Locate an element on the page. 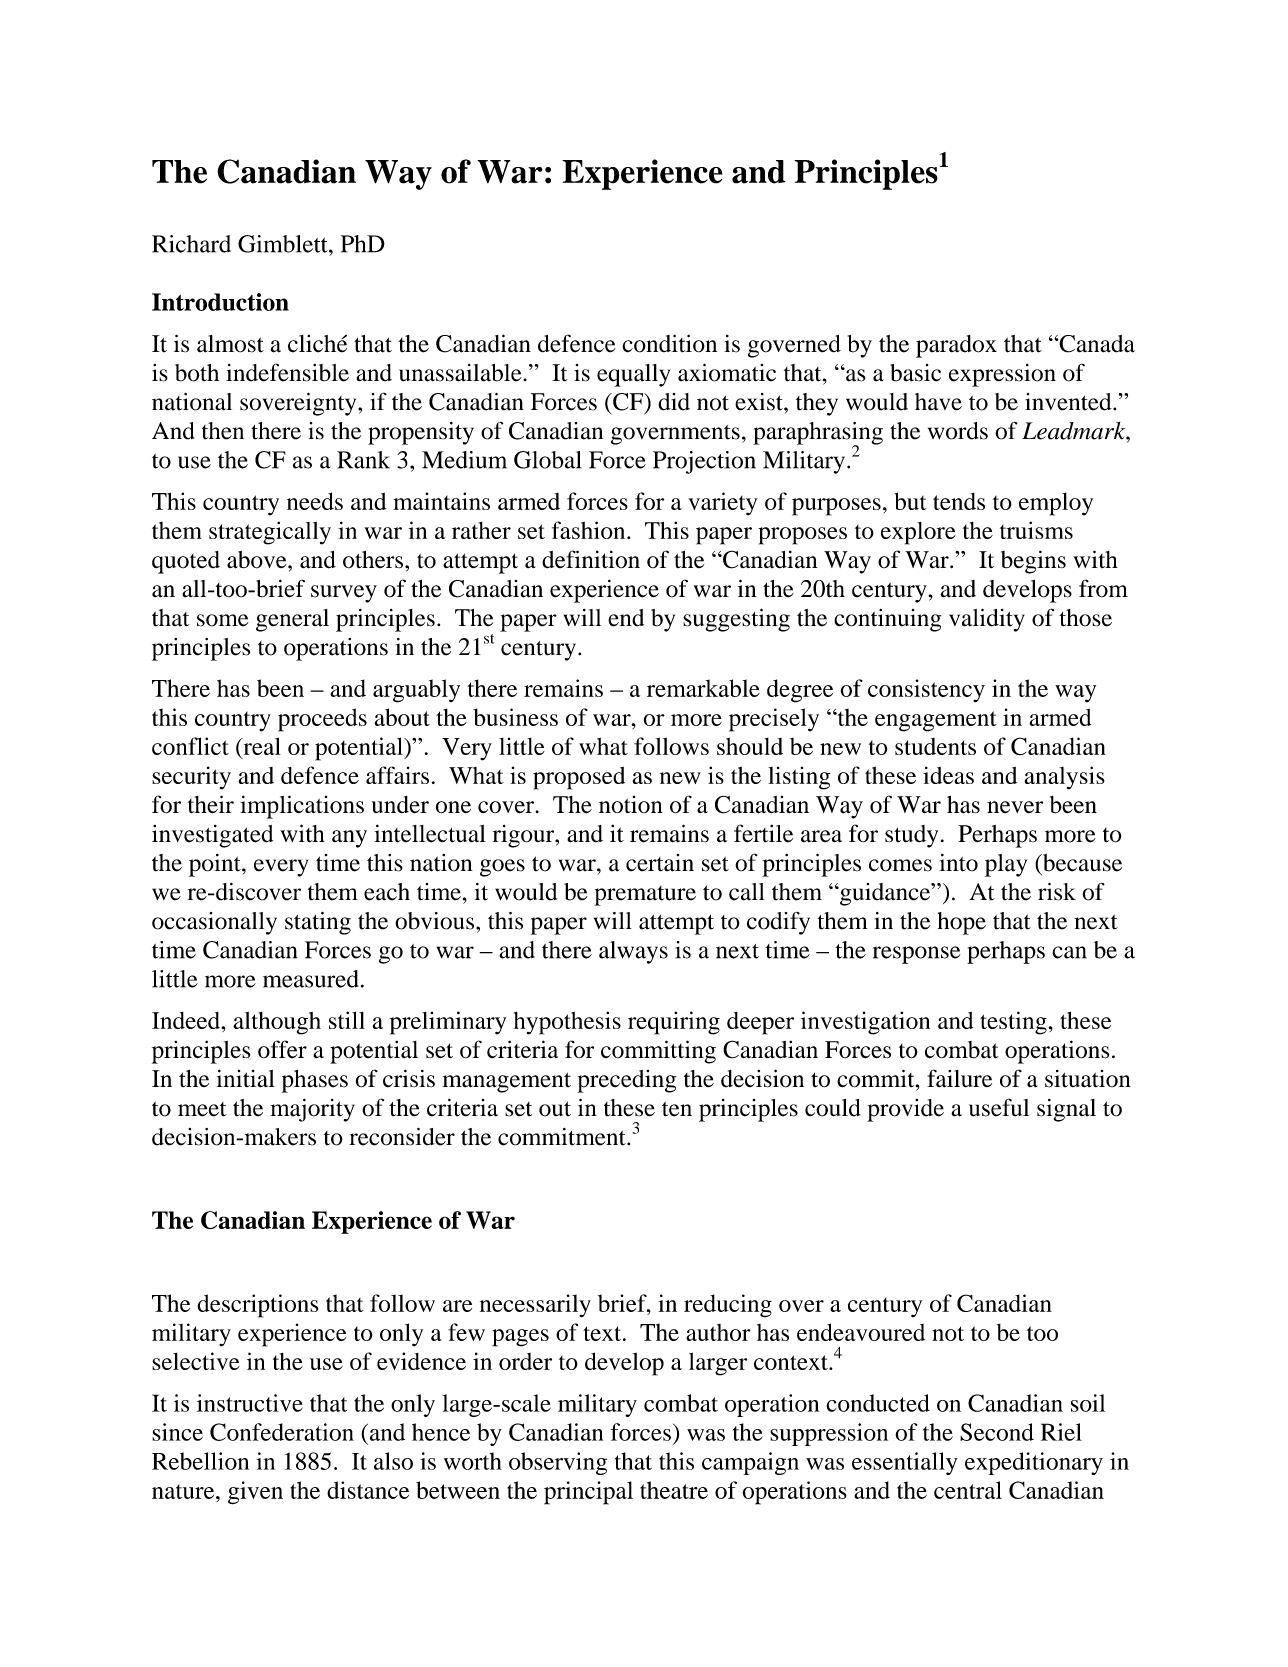 The image size is (1288, 1667). Confederation is located at coordinates (282, 1432).
